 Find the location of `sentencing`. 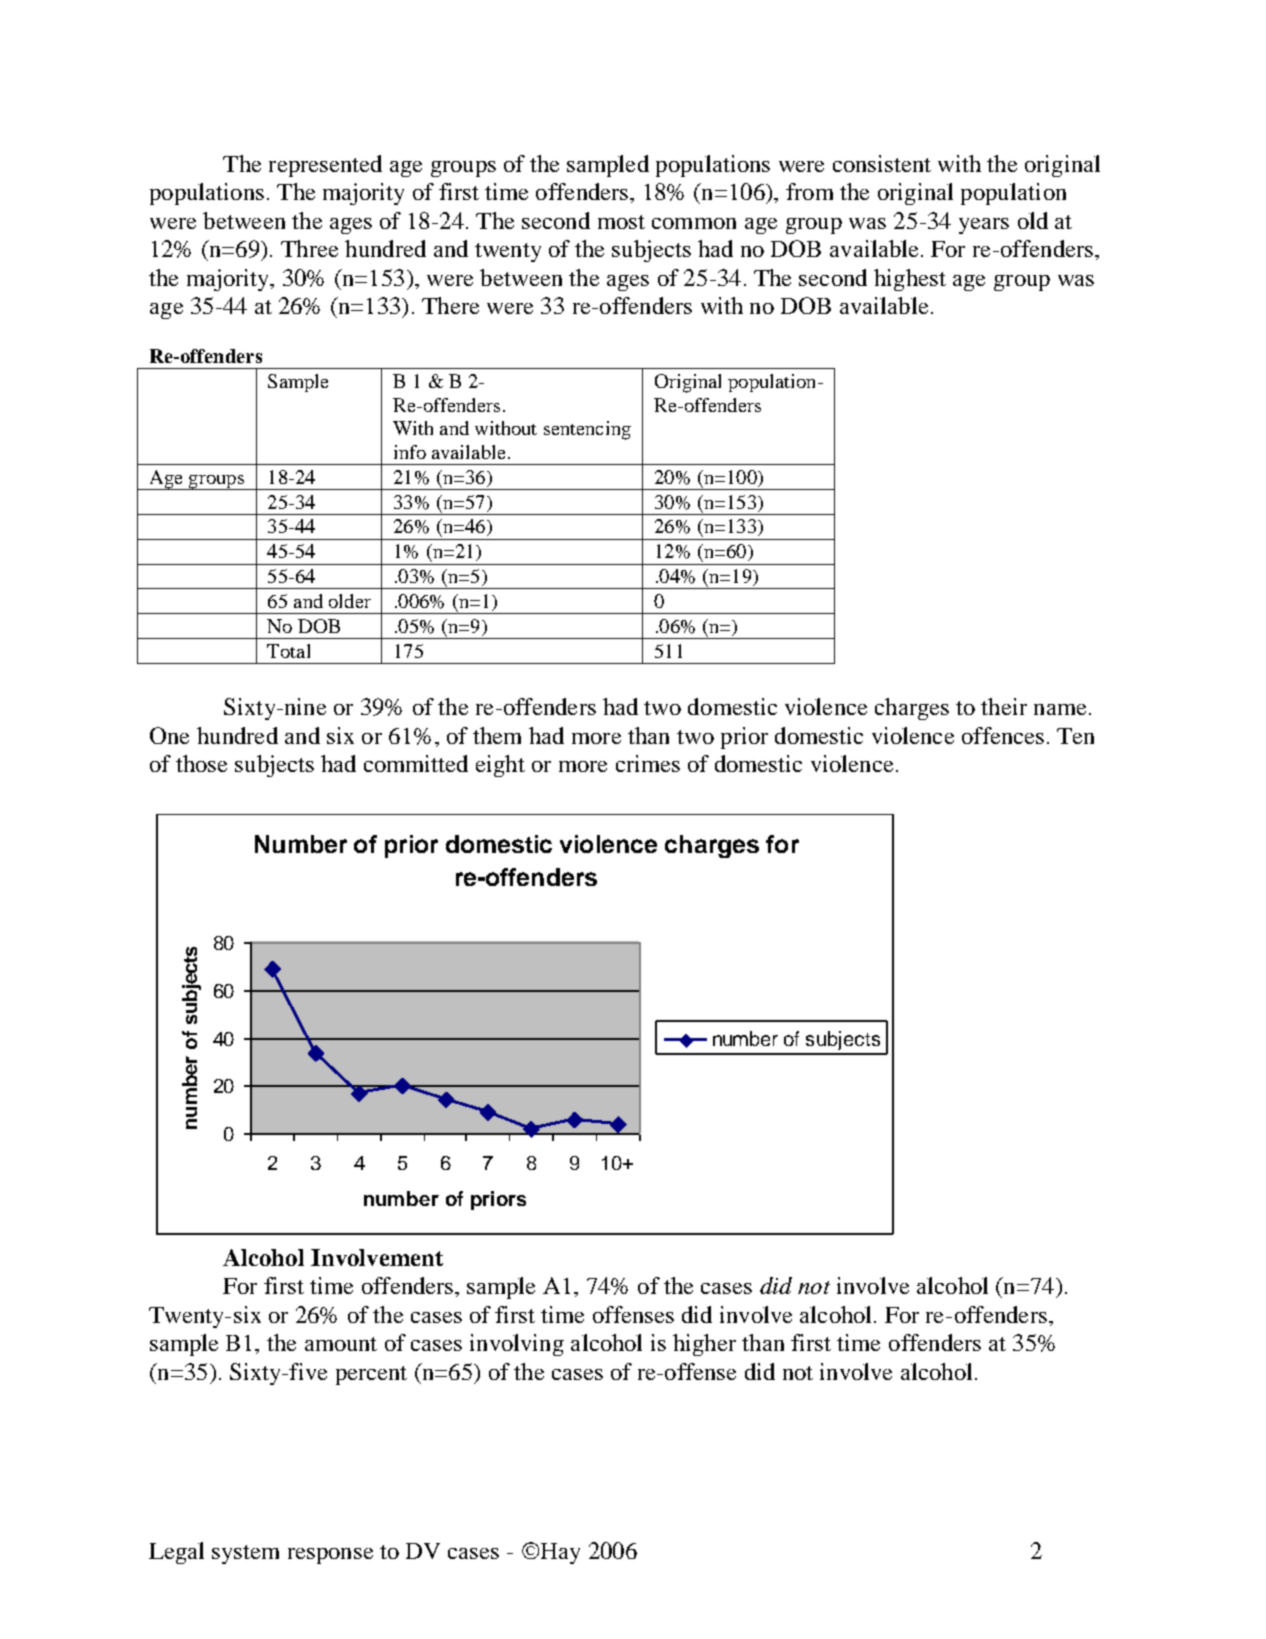

sentencing is located at coordinates (587, 430).
